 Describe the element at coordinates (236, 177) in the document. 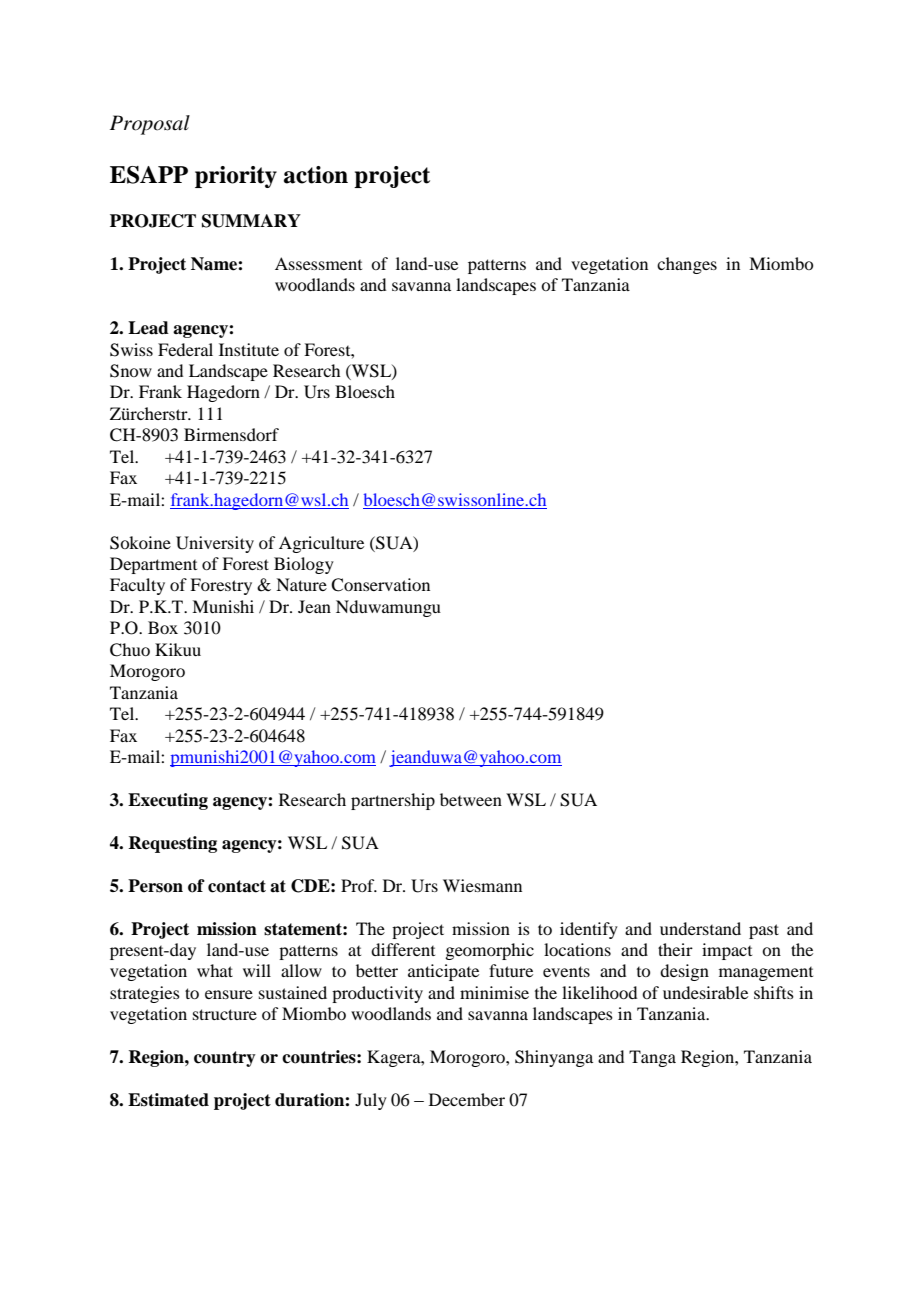

I see `priority` at that location.
